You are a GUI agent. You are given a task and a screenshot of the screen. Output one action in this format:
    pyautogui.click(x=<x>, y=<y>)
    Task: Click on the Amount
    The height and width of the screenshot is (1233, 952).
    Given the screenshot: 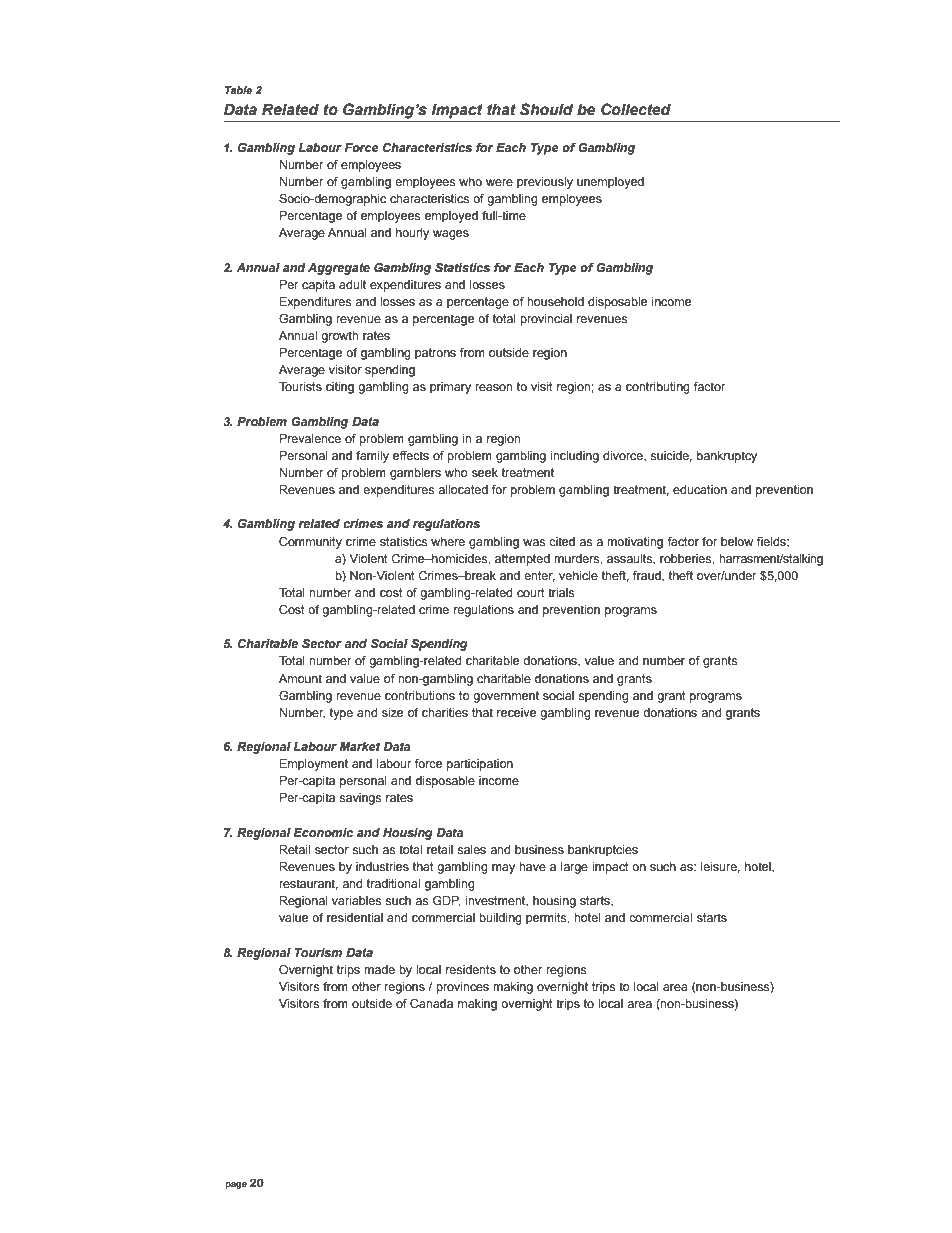 What is the action you would take?
    pyautogui.click(x=300, y=678)
